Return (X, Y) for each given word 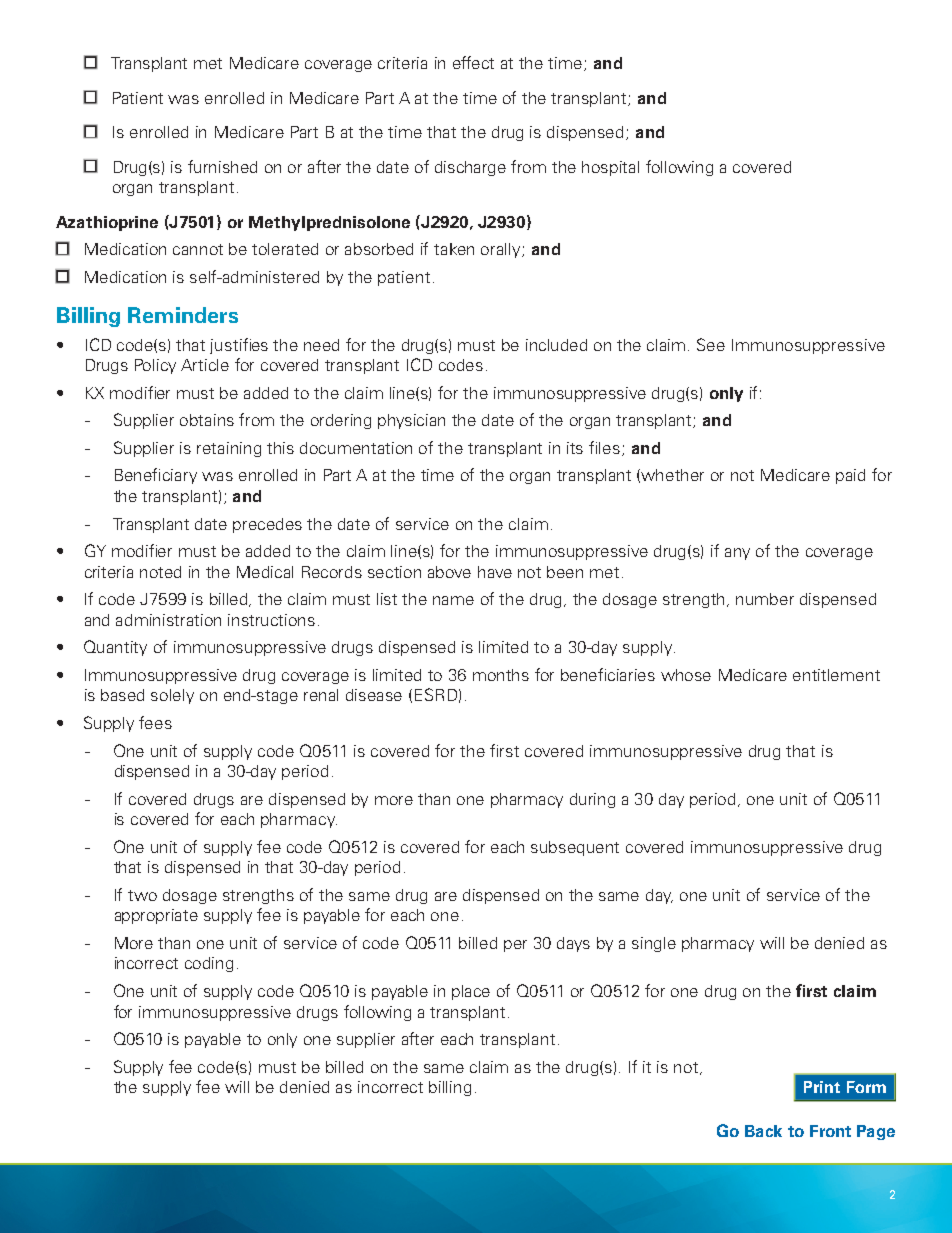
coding (209, 964)
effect (473, 62)
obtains (207, 420)
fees (155, 722)
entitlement (836, 675)
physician (411, 421)
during (592, 800)
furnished (222, 166)
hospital (610, 168)
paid (850, 476)
